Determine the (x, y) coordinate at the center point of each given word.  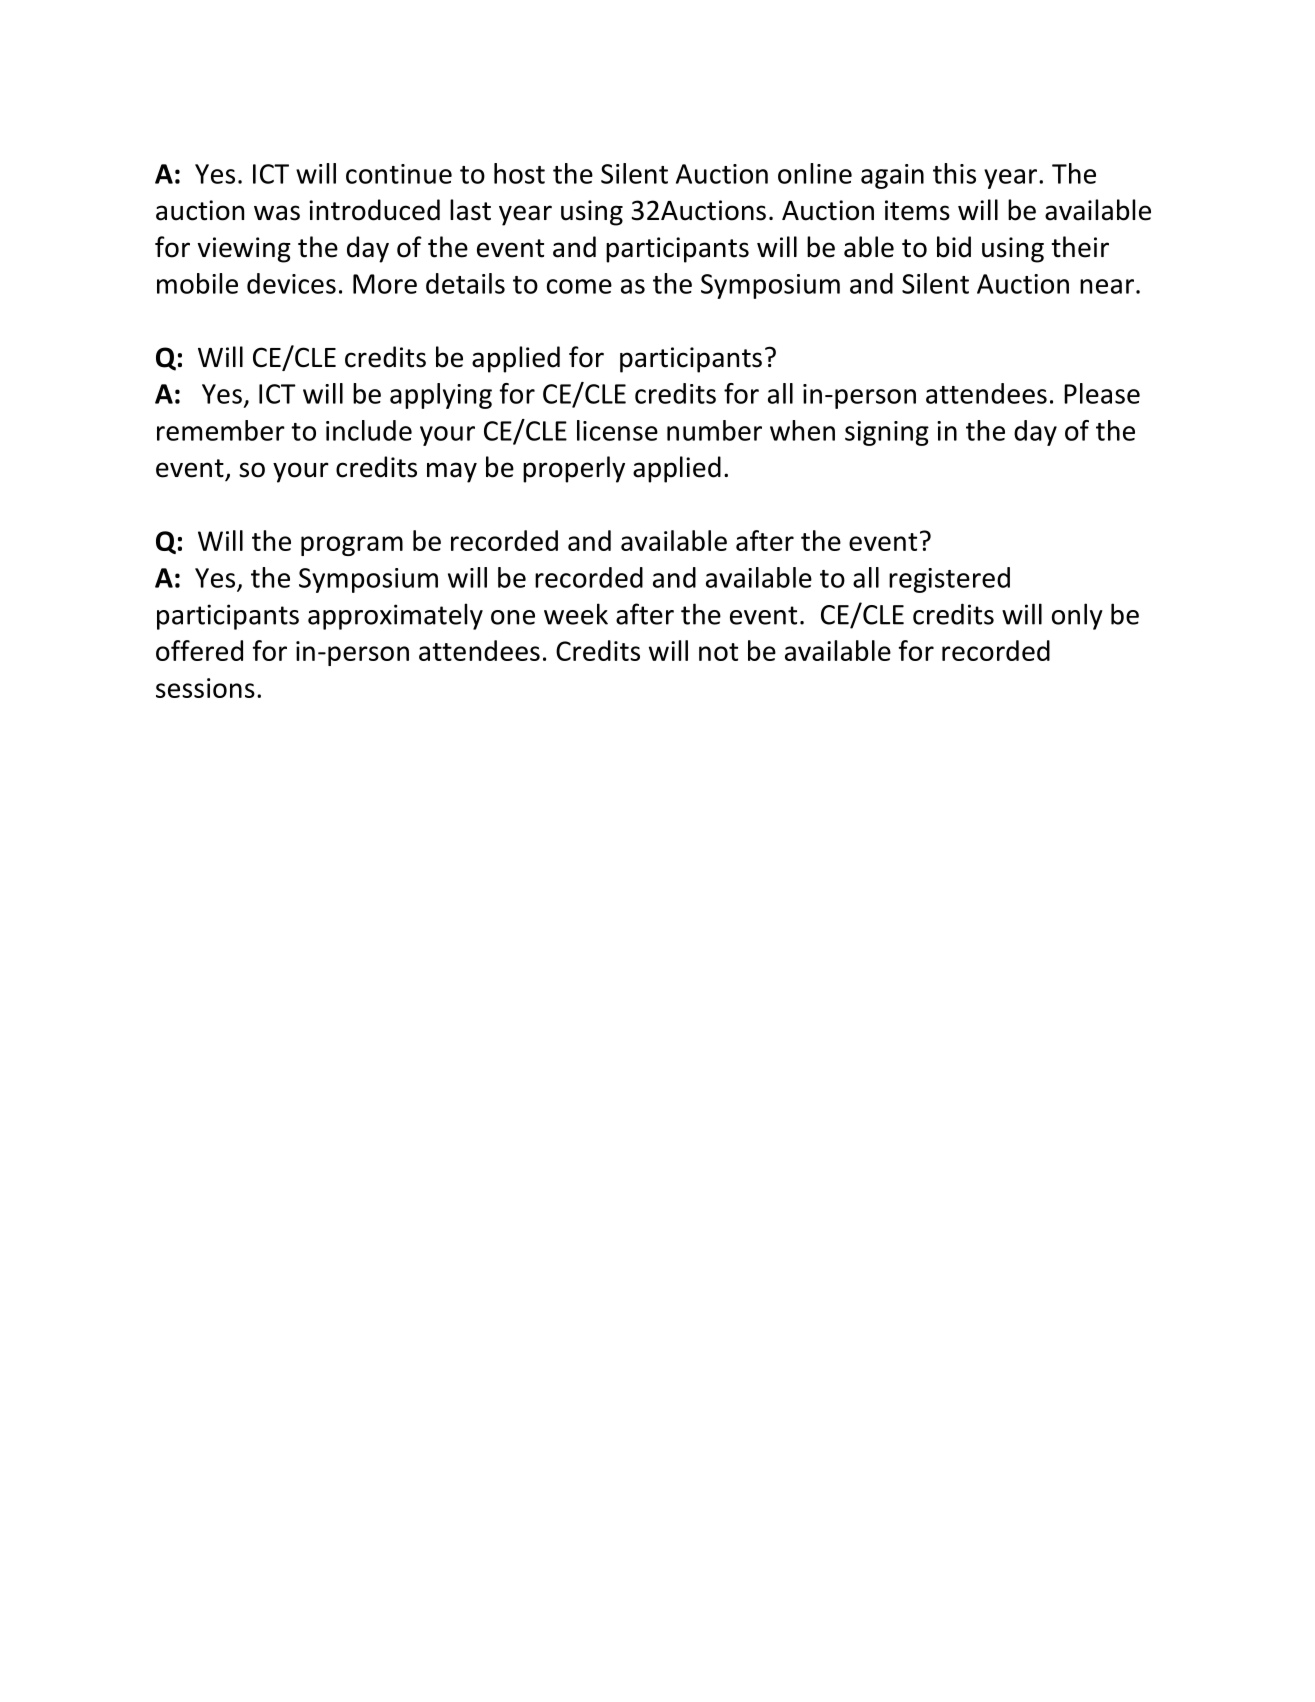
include (369, 430)
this (954, 173)
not (718, 652)
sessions (205, 688)
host (519, 173)
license (617, 430)
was (277, 213)
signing (887, 433)
